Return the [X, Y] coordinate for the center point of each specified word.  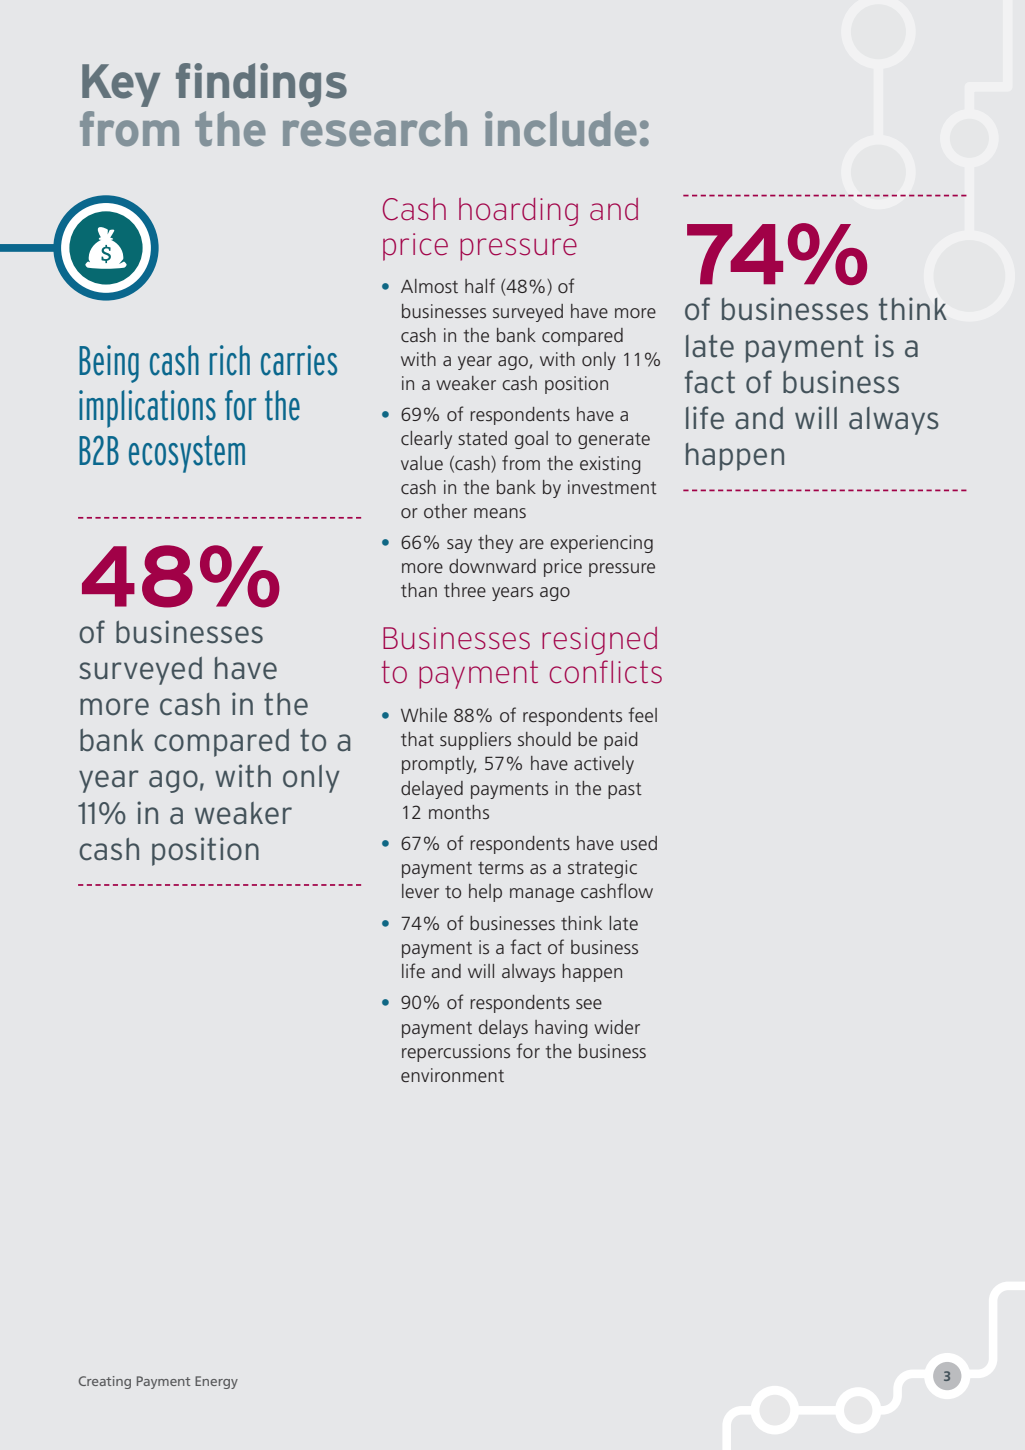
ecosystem [187, 454]
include [561, 128]
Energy [216, 1382]
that [417, 739]
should [544, 739]
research [375, 128]
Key [121, 85]
